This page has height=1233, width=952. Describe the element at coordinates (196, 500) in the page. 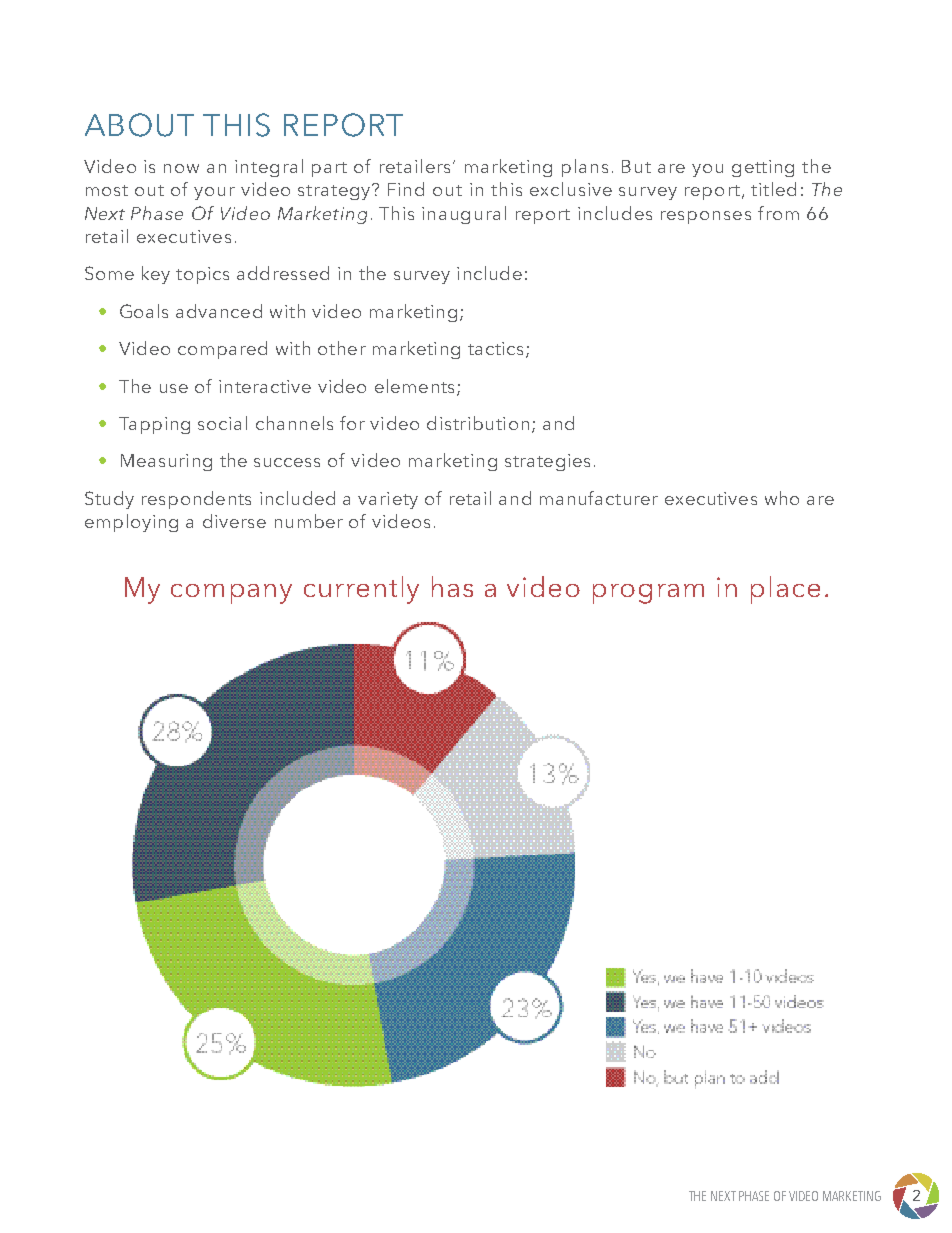

I see `respondents` at that location.
